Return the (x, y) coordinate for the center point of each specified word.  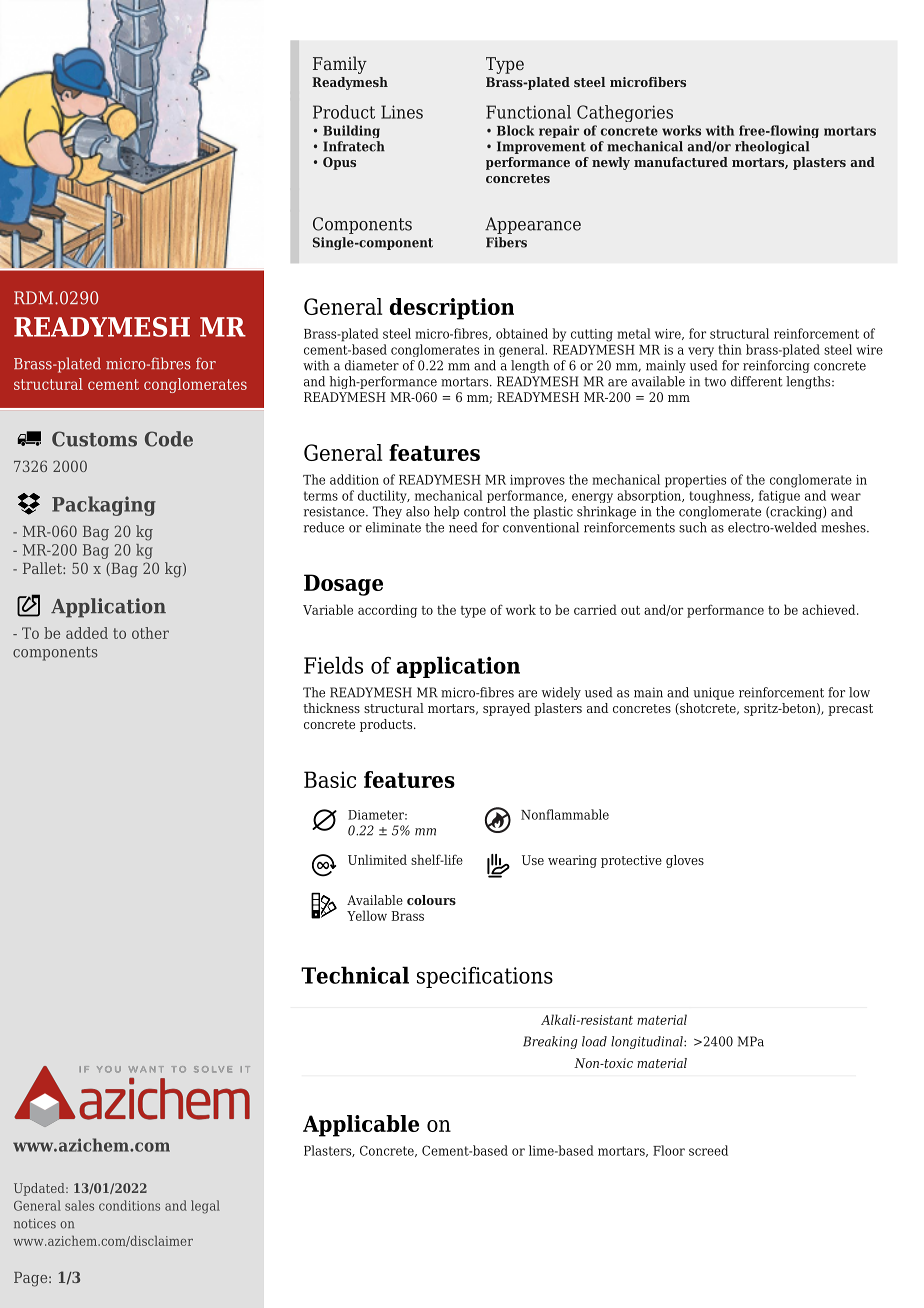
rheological (772, 147)
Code (169, 439)
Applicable (361, 1126)
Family (340, 65)
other (150, 633)
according (387, 611)
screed (708, 1150)
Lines (402, 112)
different (757, 381)
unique (713, 693)
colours (431, 900)
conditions (129, 1205)
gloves (685, 861)
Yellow (367, 915)
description (452, 309)
